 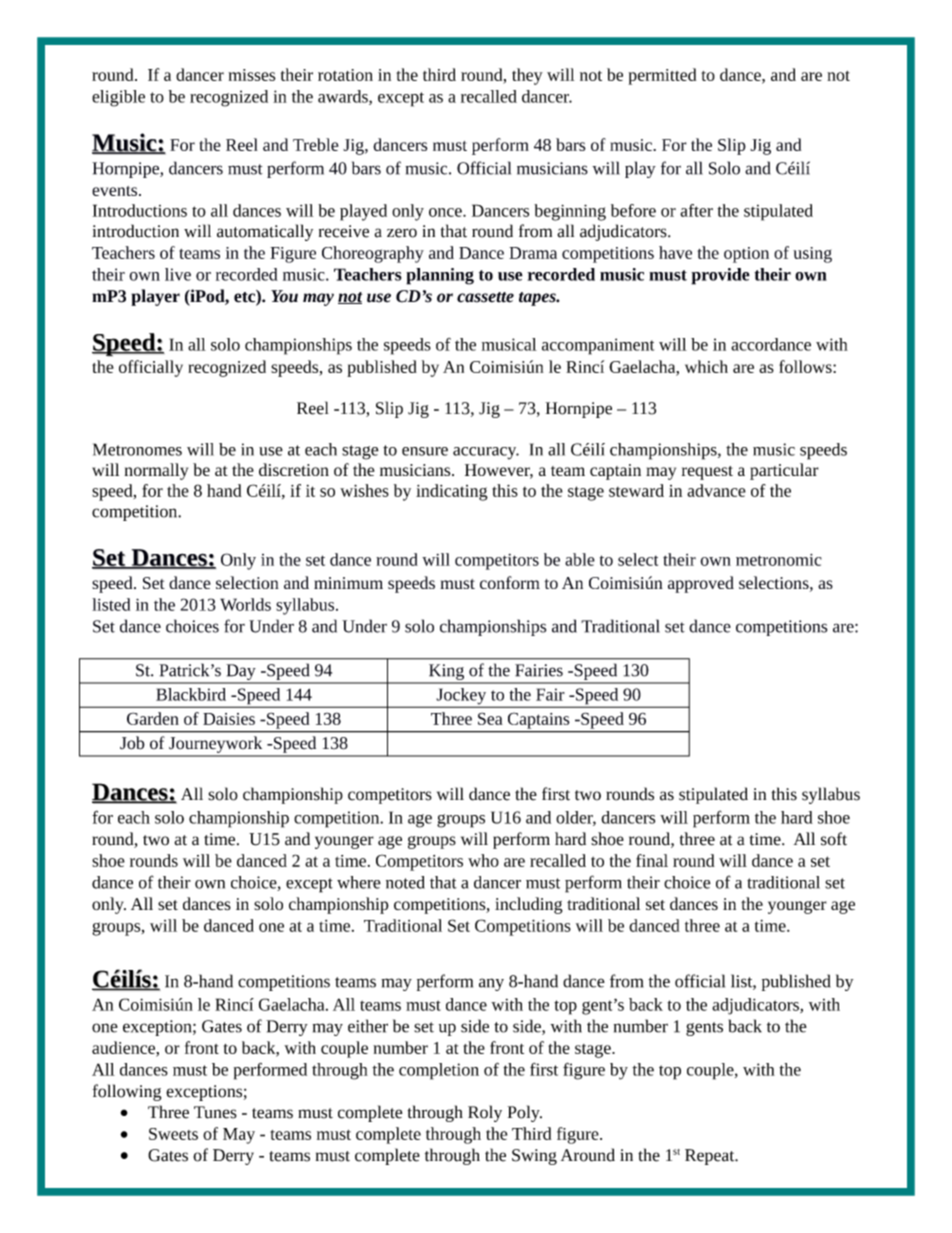 I want to click on Sea, so click(x=490, y=718).
